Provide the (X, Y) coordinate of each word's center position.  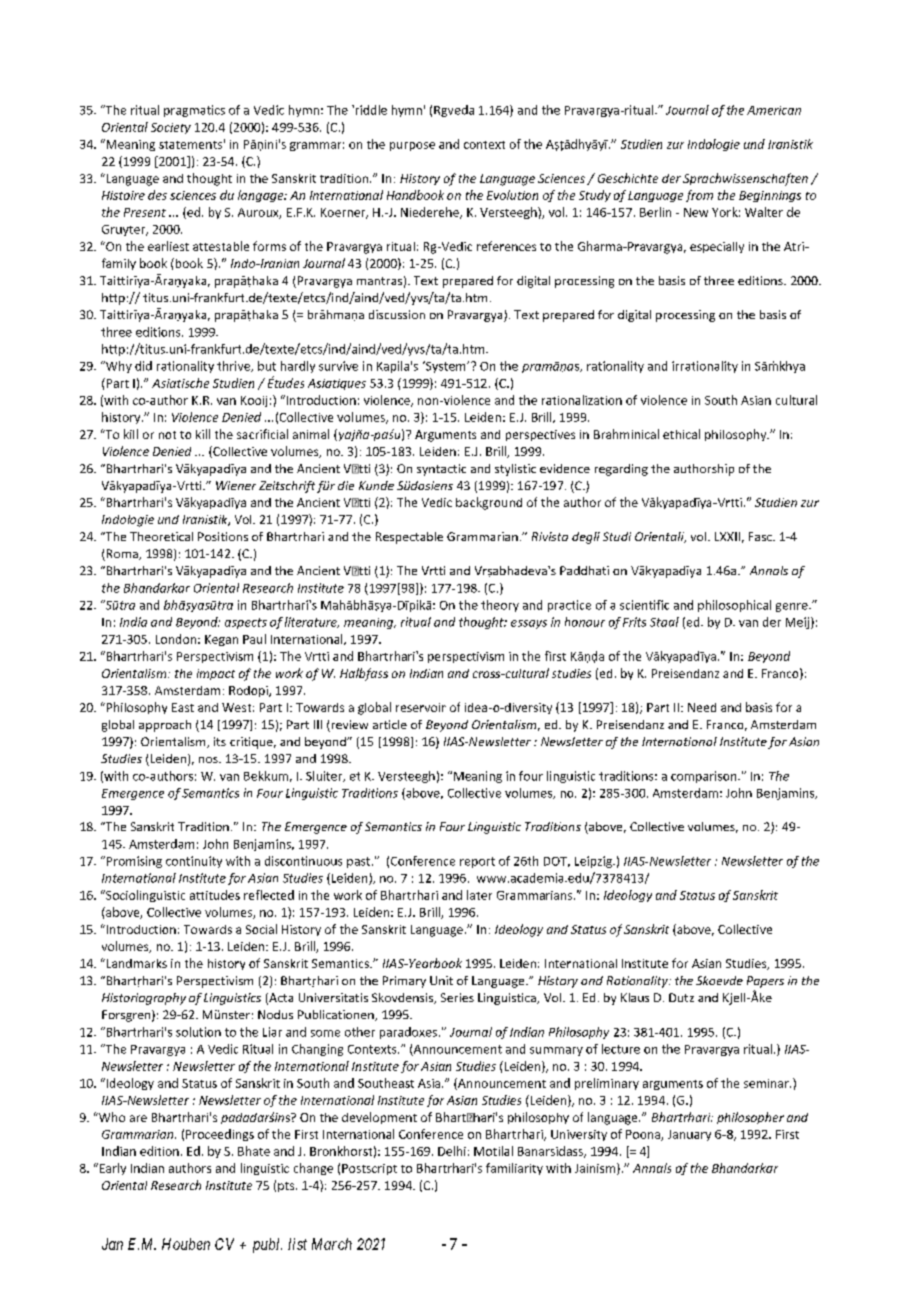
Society (171, 128)
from (699, 196)
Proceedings (220, 1135)
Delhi (452, 1151)
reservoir (421, 707)
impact (216, 674)
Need (702, 707)
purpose (412, 146)
